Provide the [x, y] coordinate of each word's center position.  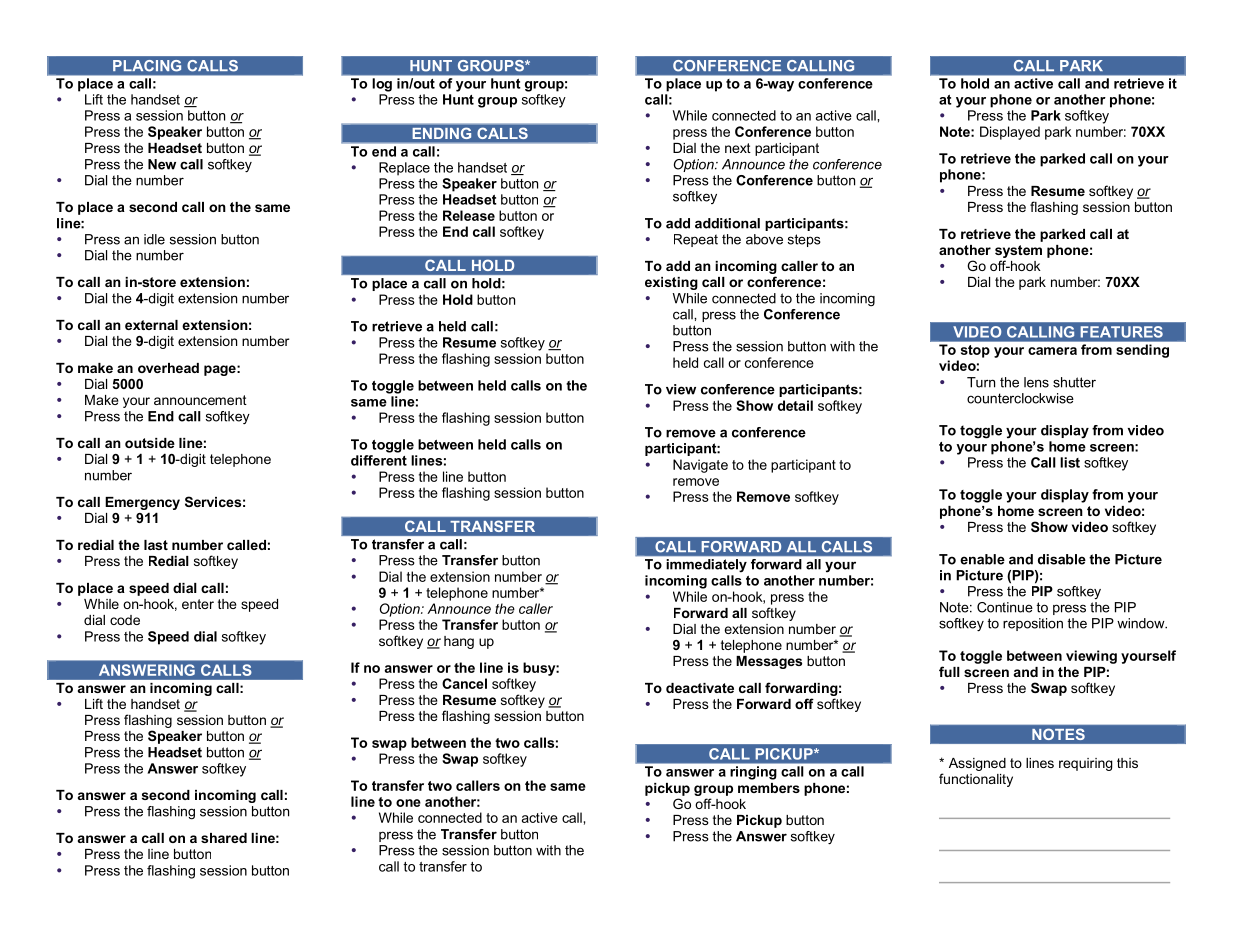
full [949, 671]
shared [224, 838]
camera [1052, 351]
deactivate [700, 688]
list [1070, 462]
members [769, 788]
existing [671, 283]
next [738, 148]
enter [198, 604]
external [151, 325]
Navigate [700, 466]
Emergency [142, 503]
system [1018, 251]
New [162, 164]
